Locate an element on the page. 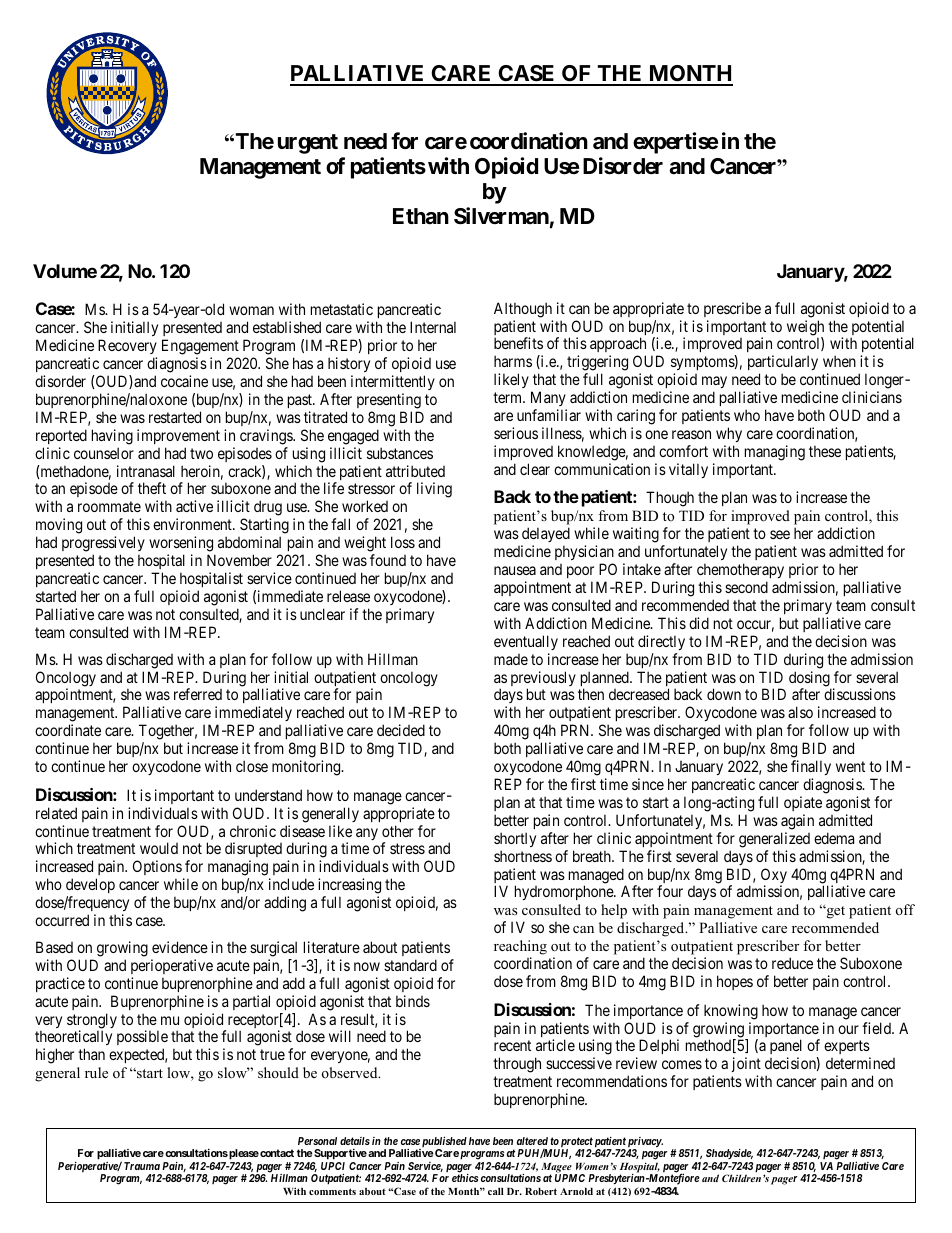 Image resolution: width=952 pixels, height=1233 pixels. ethics is located at coordinates (465, 1178).
